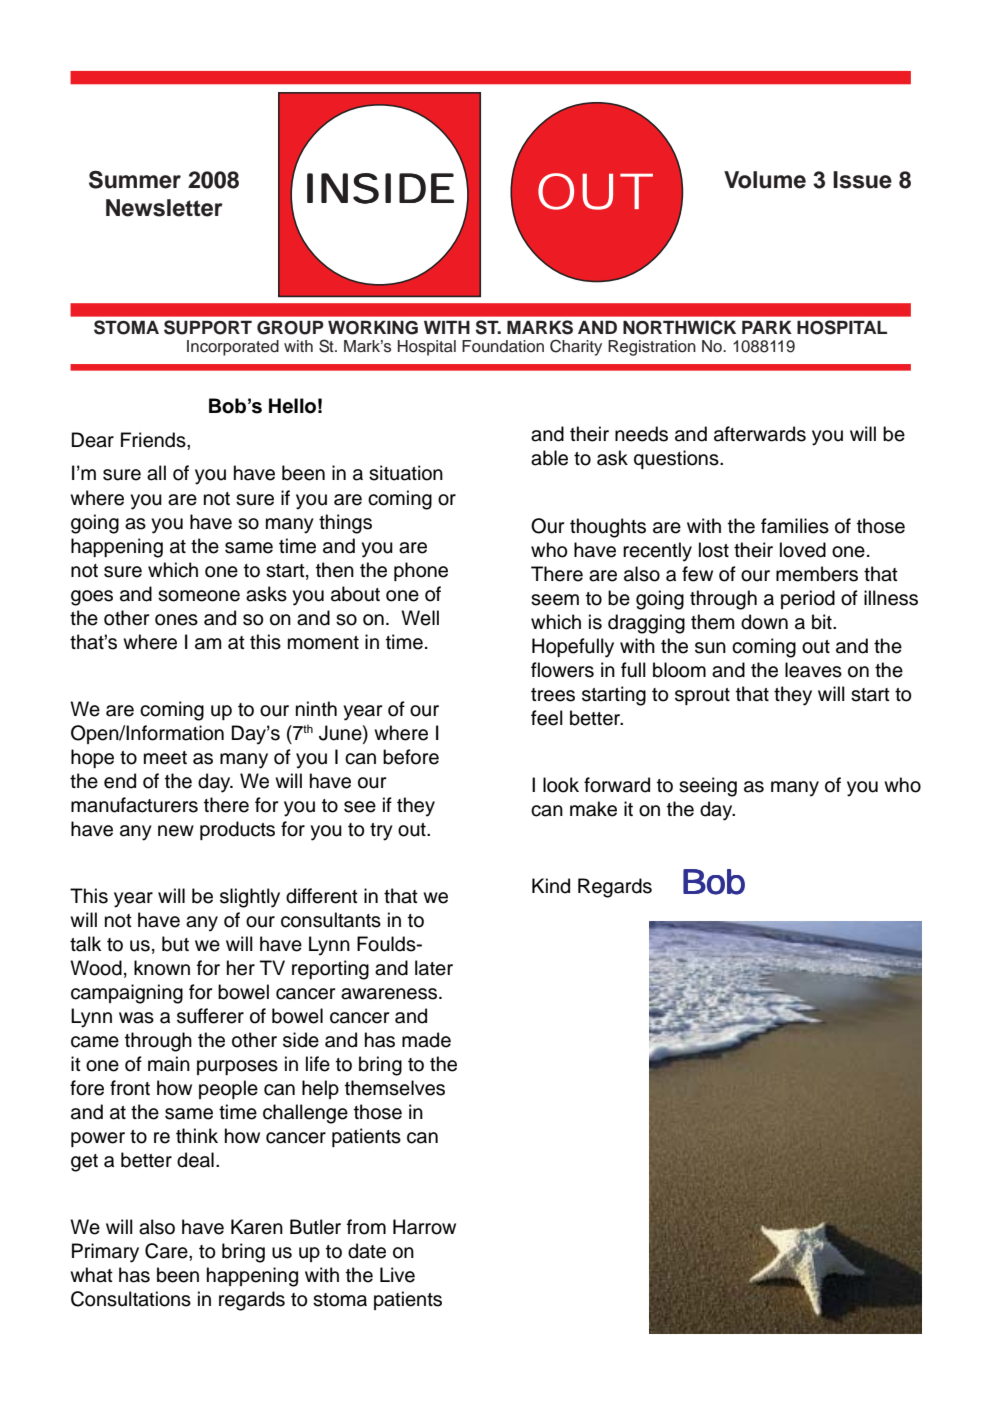  Describe the element at coordinates (397, 1275) in the document. I see `Live` at that location.
